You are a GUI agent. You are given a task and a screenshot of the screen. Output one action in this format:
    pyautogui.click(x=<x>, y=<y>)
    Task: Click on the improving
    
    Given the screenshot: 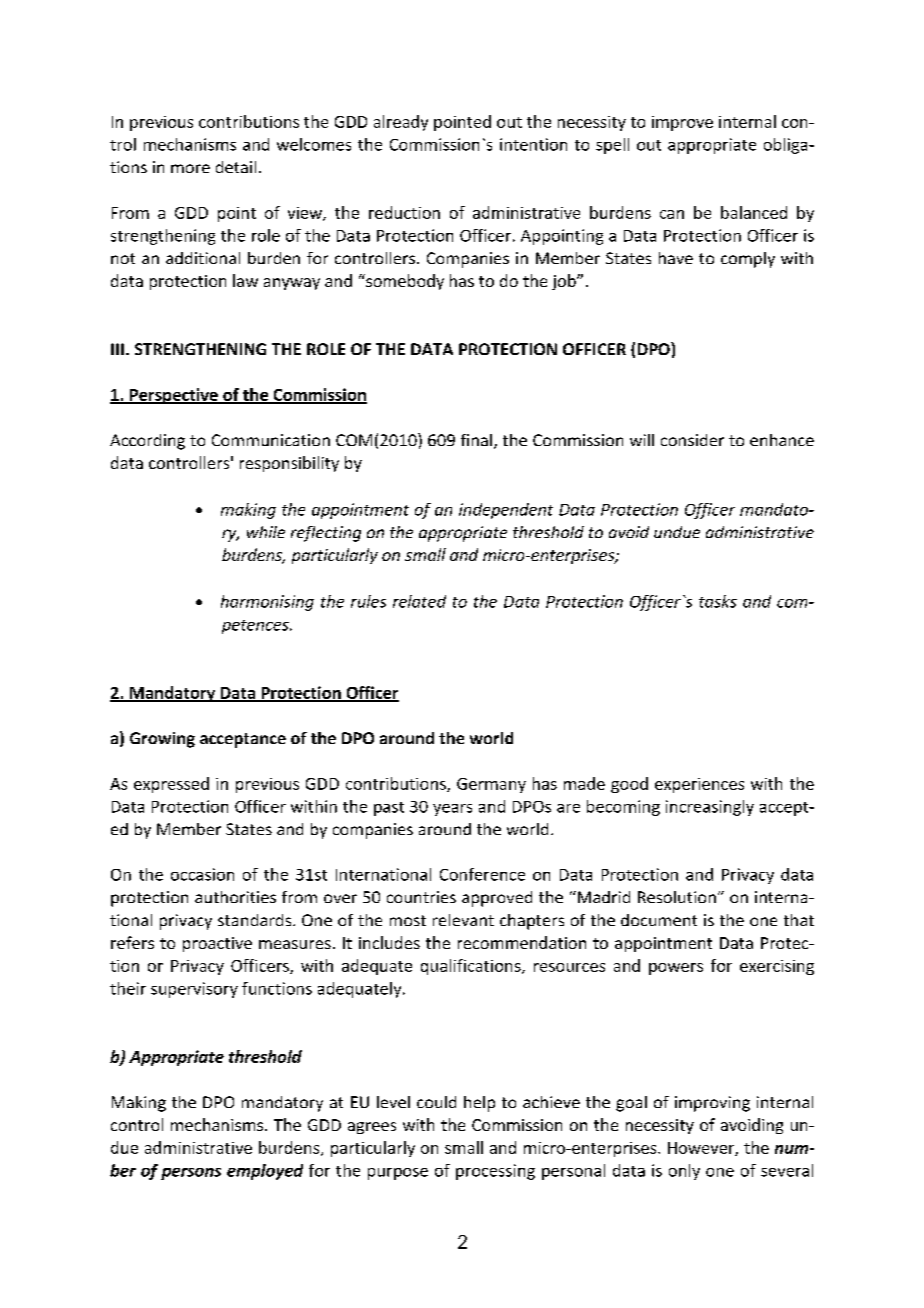 What is the action you would take?
    pyautogui.click(x=712, y=1104)
